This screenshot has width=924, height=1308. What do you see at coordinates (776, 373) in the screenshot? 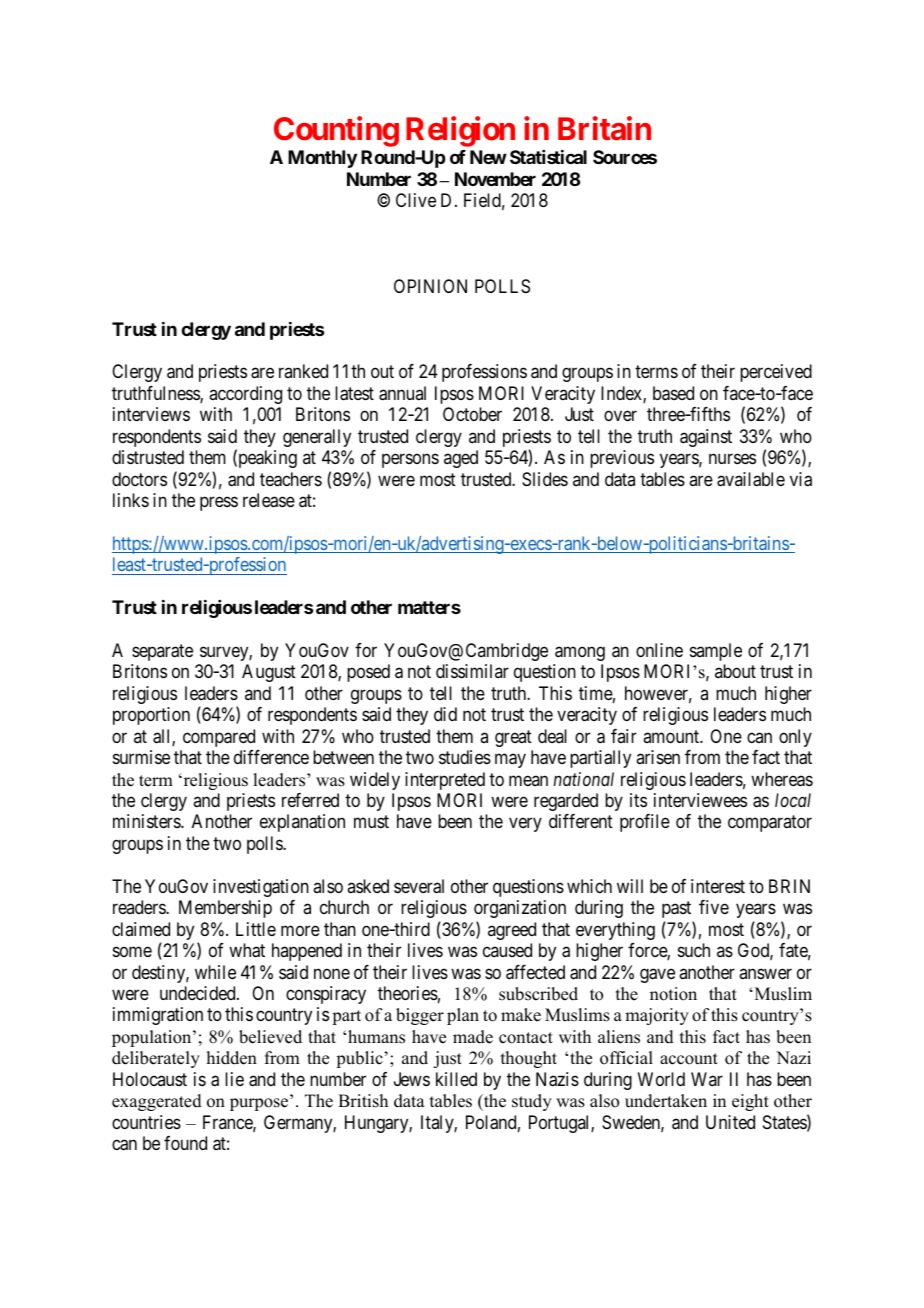
I see `perceived` at bounding box center [776, 373].
